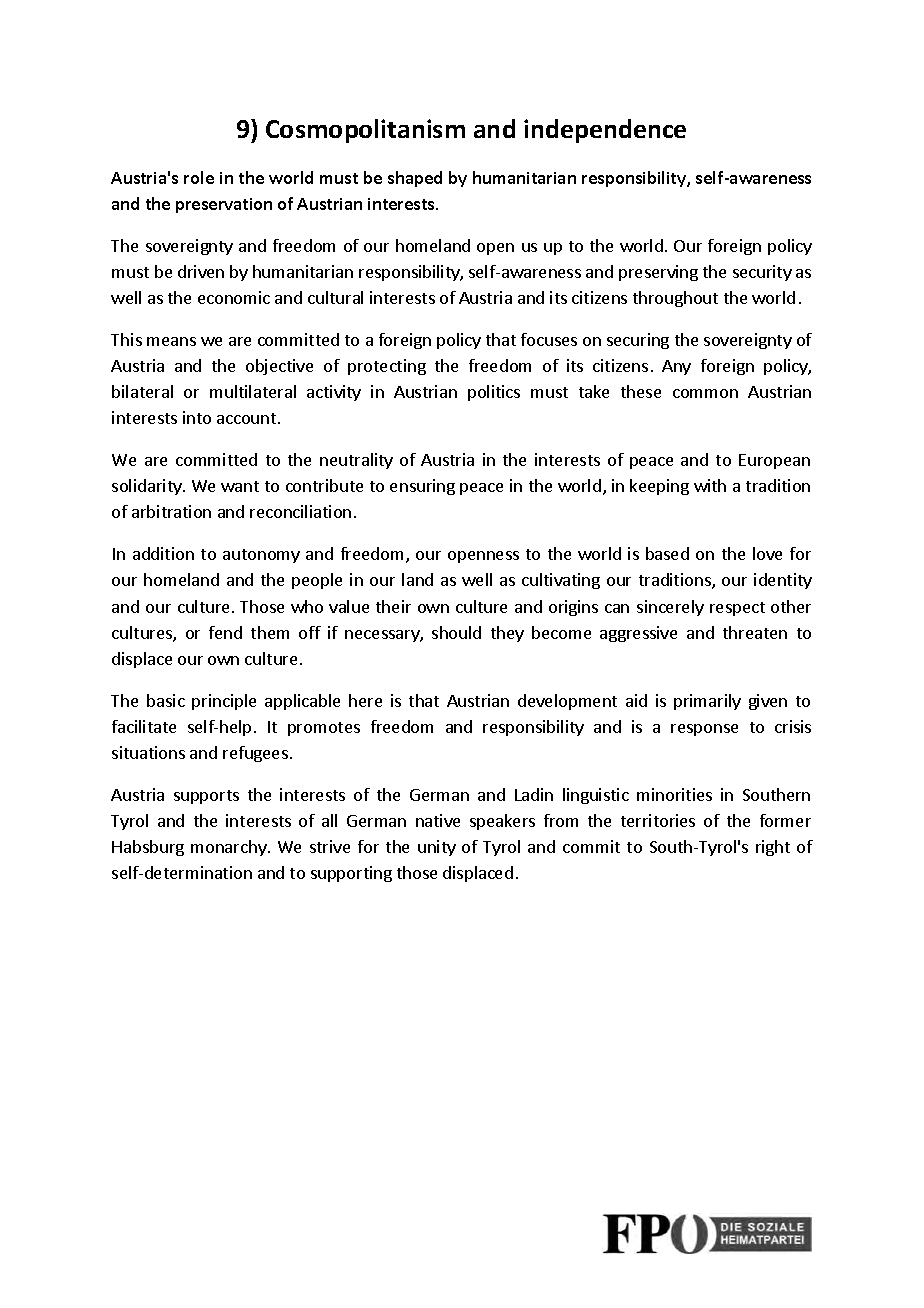  Describe the element at coordinates (549, 339) in the image. I see `focuses` at that location.
